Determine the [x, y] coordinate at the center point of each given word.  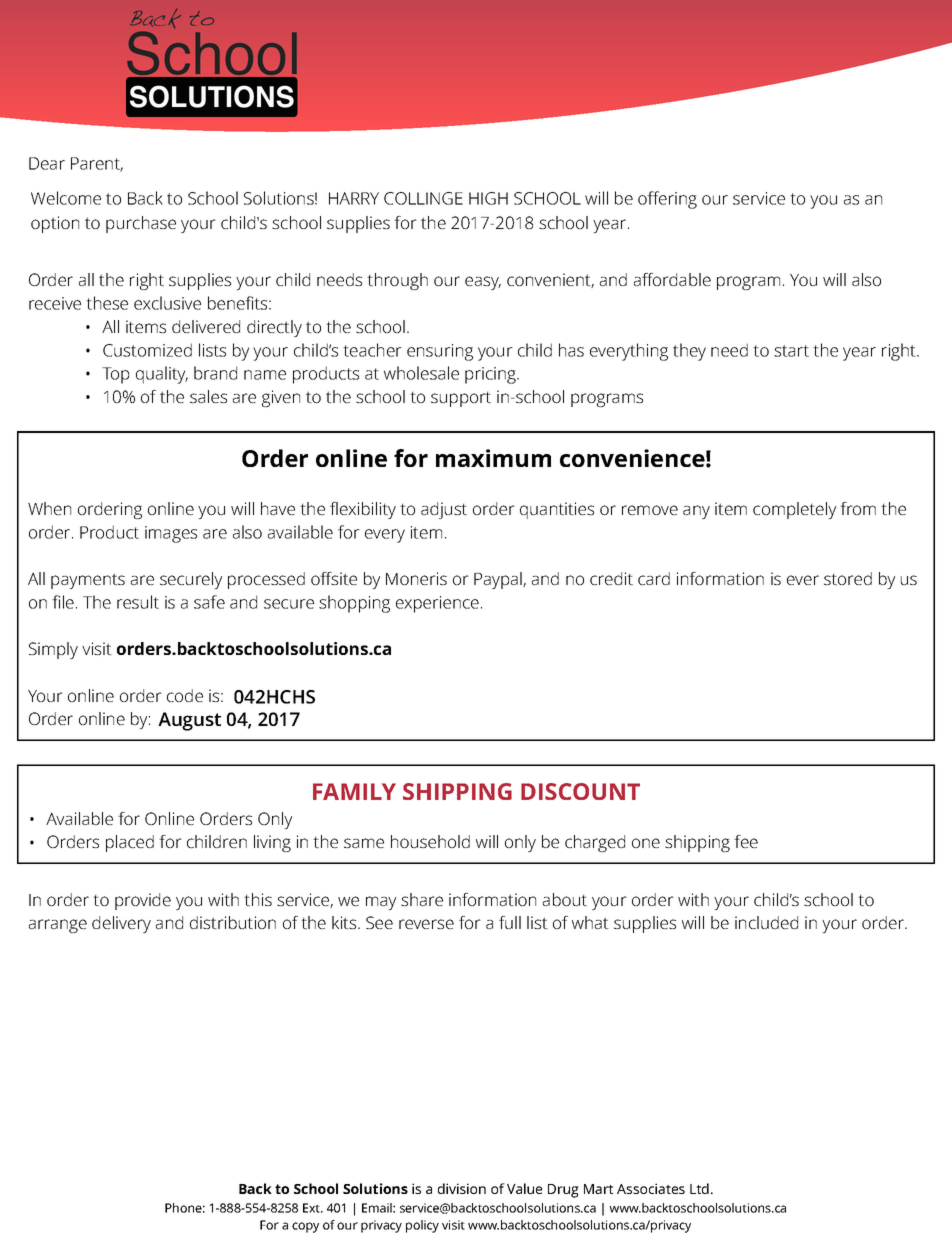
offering [667, 200]
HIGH [488, 198]
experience [437, 604]
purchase [141, 224]
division [462, 1188]
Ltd [699, 1188]
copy [305, 1227]
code [185, 695]
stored [848, 578]
